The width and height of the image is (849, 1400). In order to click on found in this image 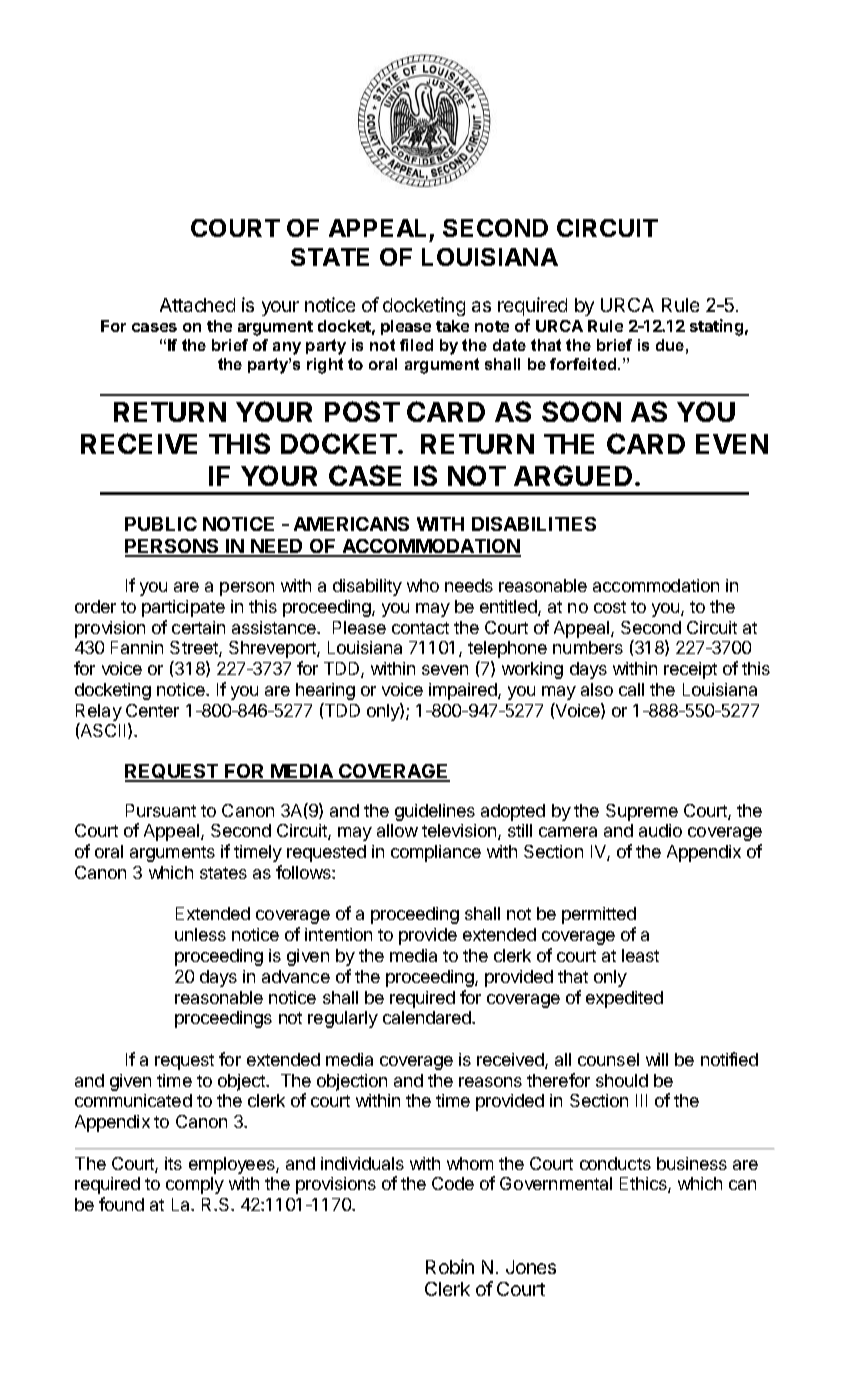, I will do `click(121, 1204)`.
